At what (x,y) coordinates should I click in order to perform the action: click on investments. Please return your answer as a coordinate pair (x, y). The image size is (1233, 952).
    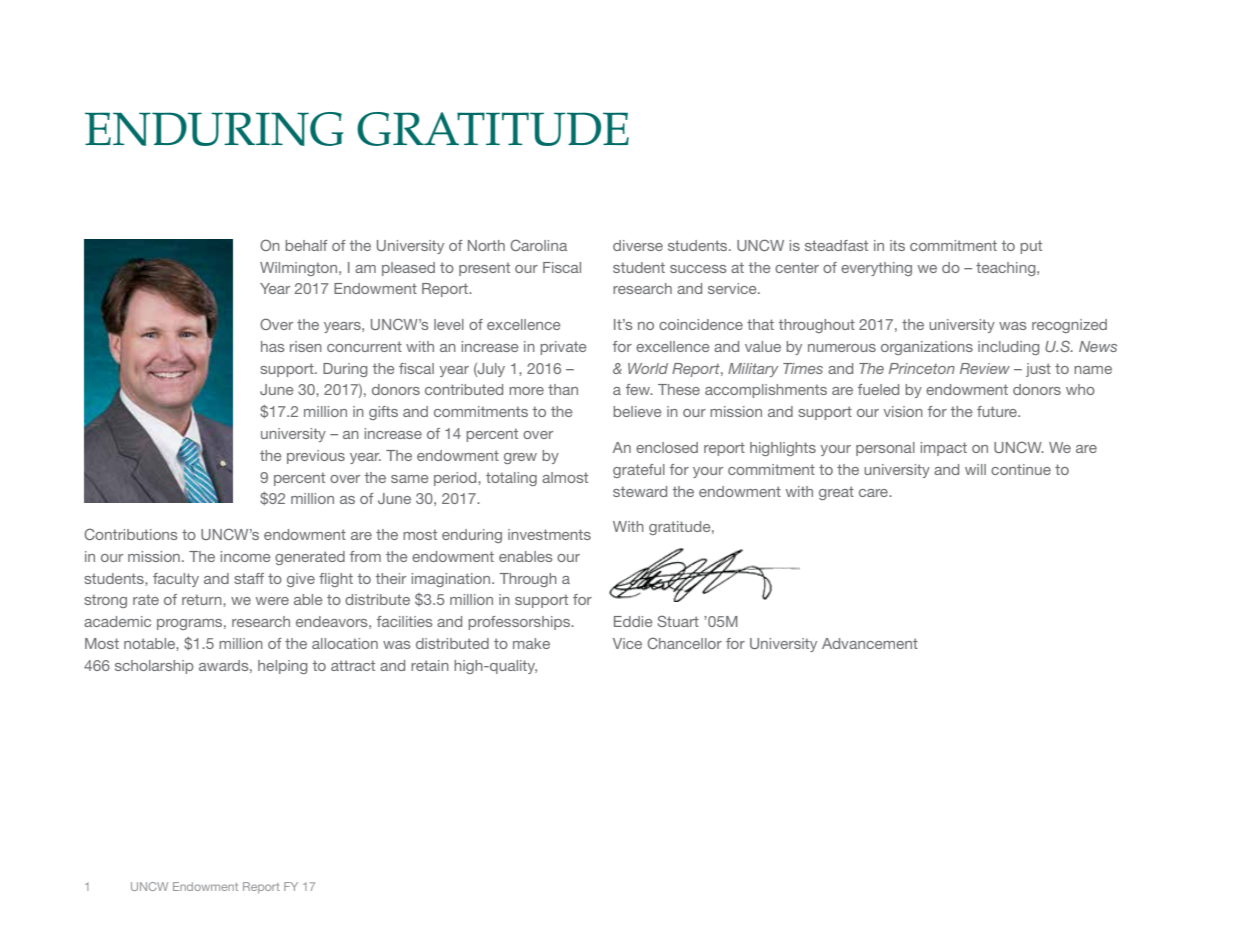
    Looking at the image, I should click on (549, 534).
